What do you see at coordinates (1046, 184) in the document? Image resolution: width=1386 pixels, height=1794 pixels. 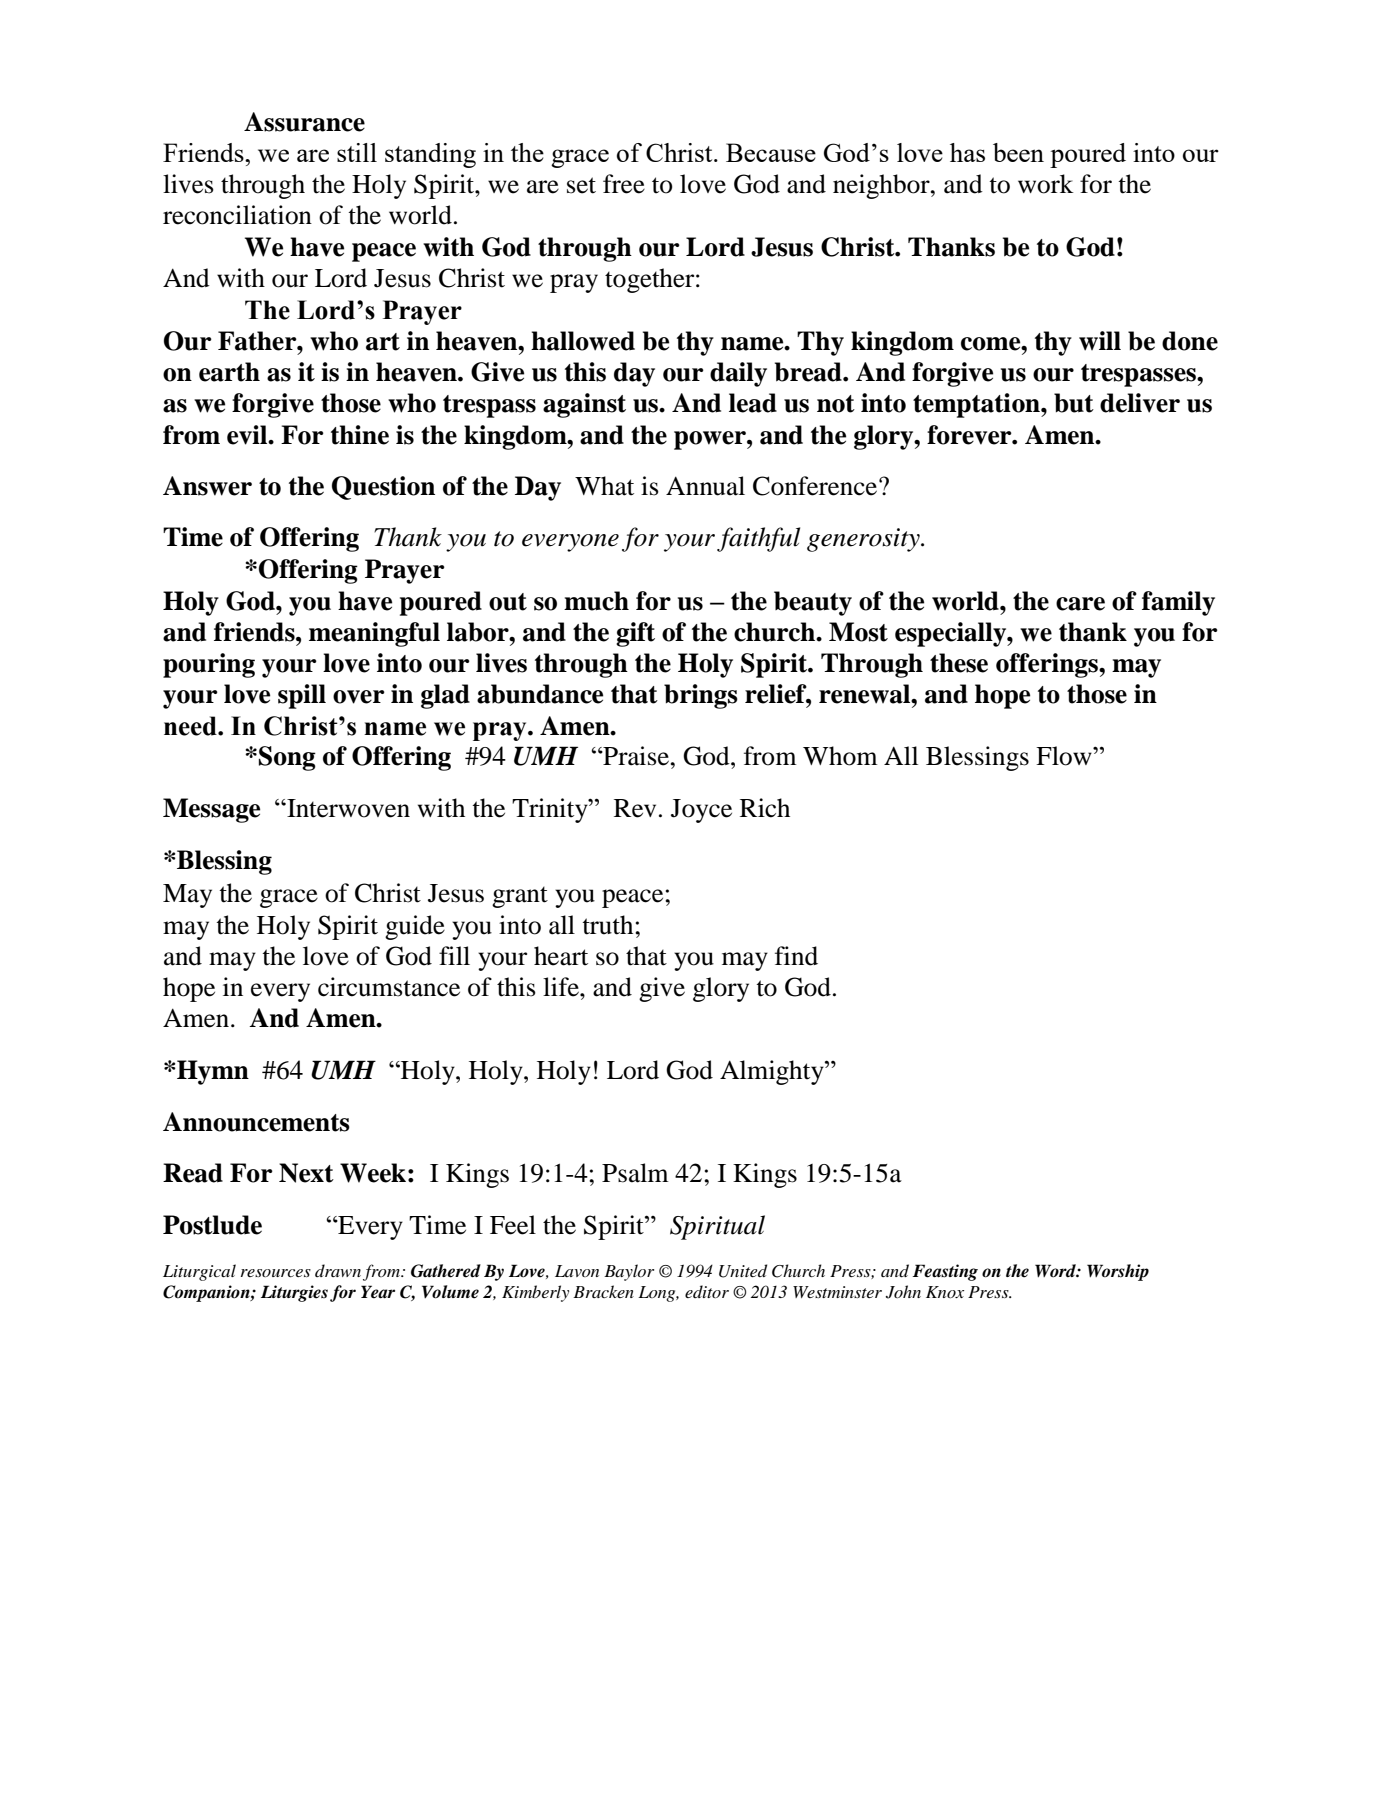 I see `work` at bounding box center [1046, 184].
